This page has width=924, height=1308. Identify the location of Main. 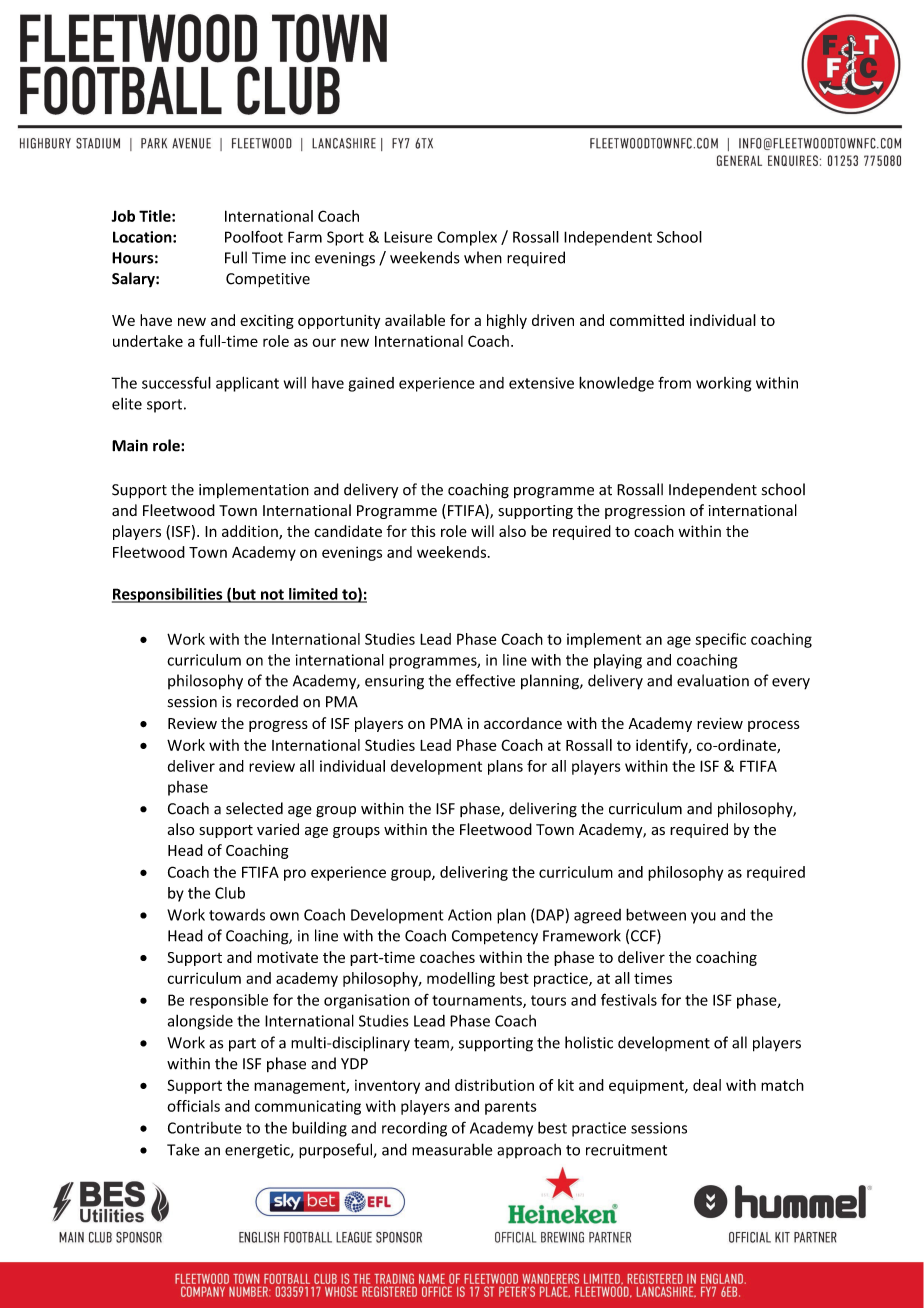
(130, 446).
